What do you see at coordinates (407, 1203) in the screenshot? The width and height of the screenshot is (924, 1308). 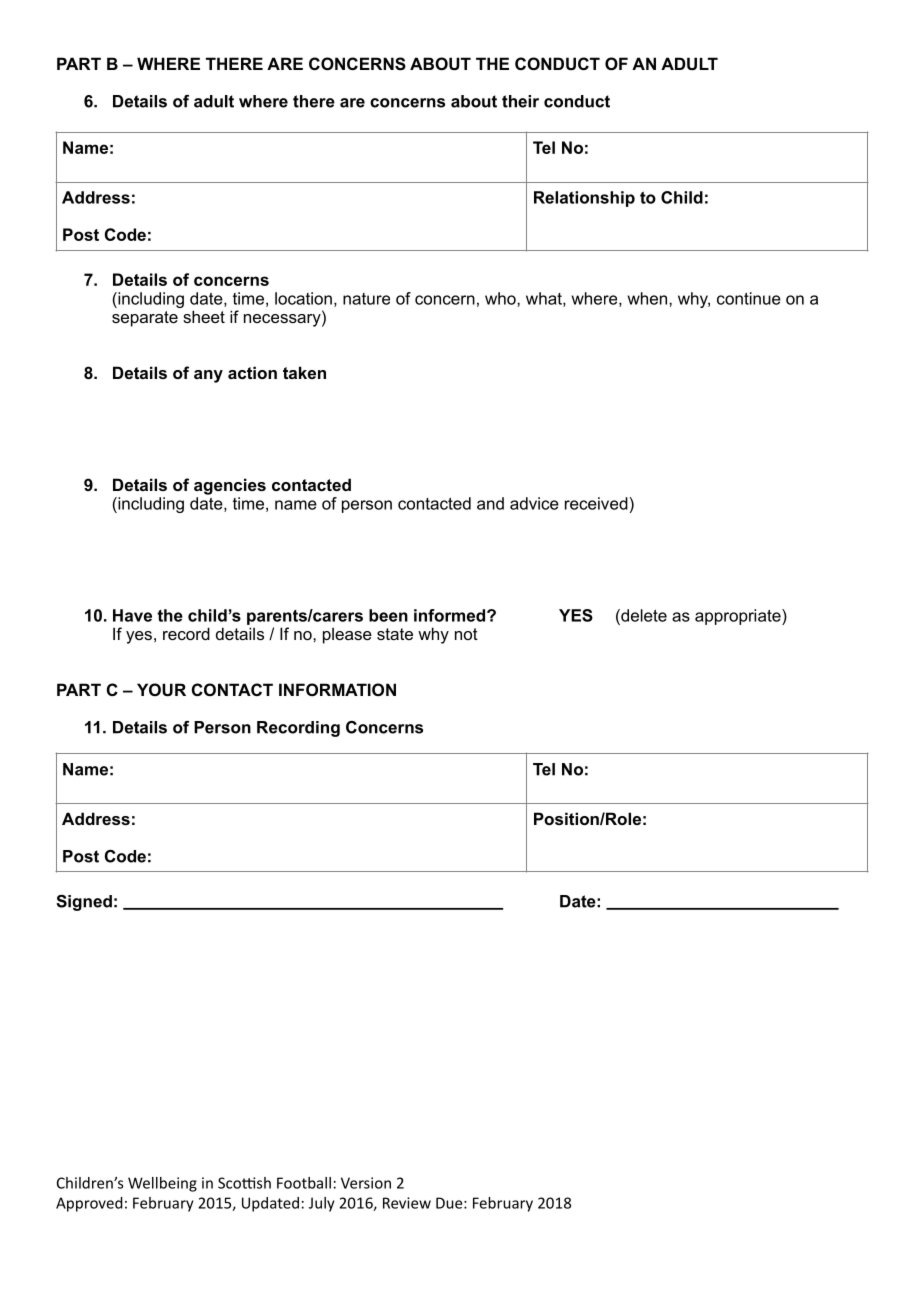 I see `Review` at bounding box center [407, 1203].
